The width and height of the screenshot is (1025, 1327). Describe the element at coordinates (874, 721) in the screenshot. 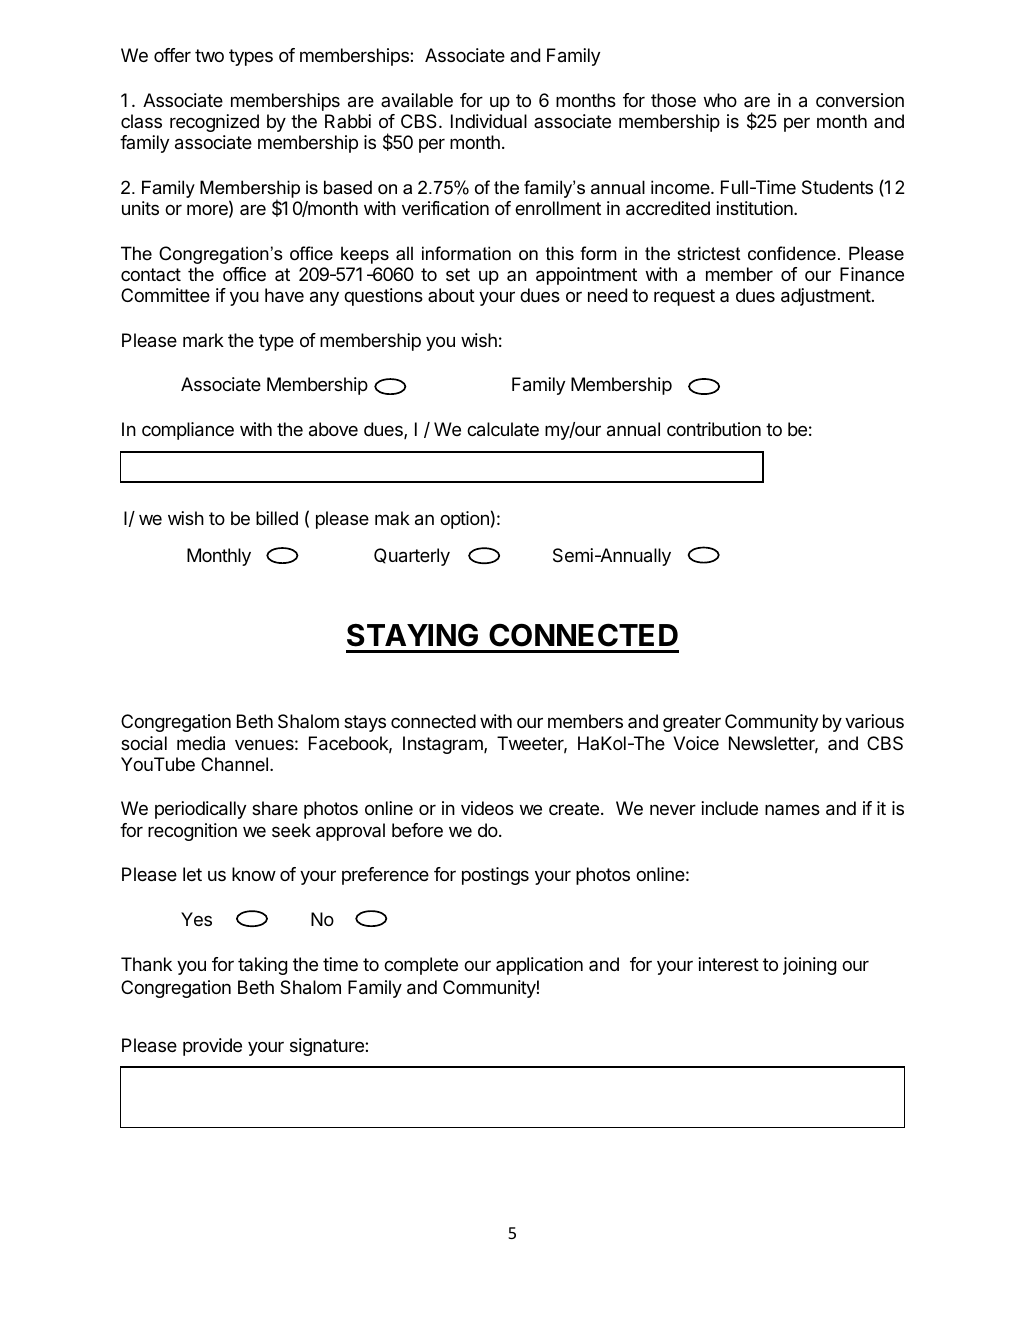

I see `various` at that location.
